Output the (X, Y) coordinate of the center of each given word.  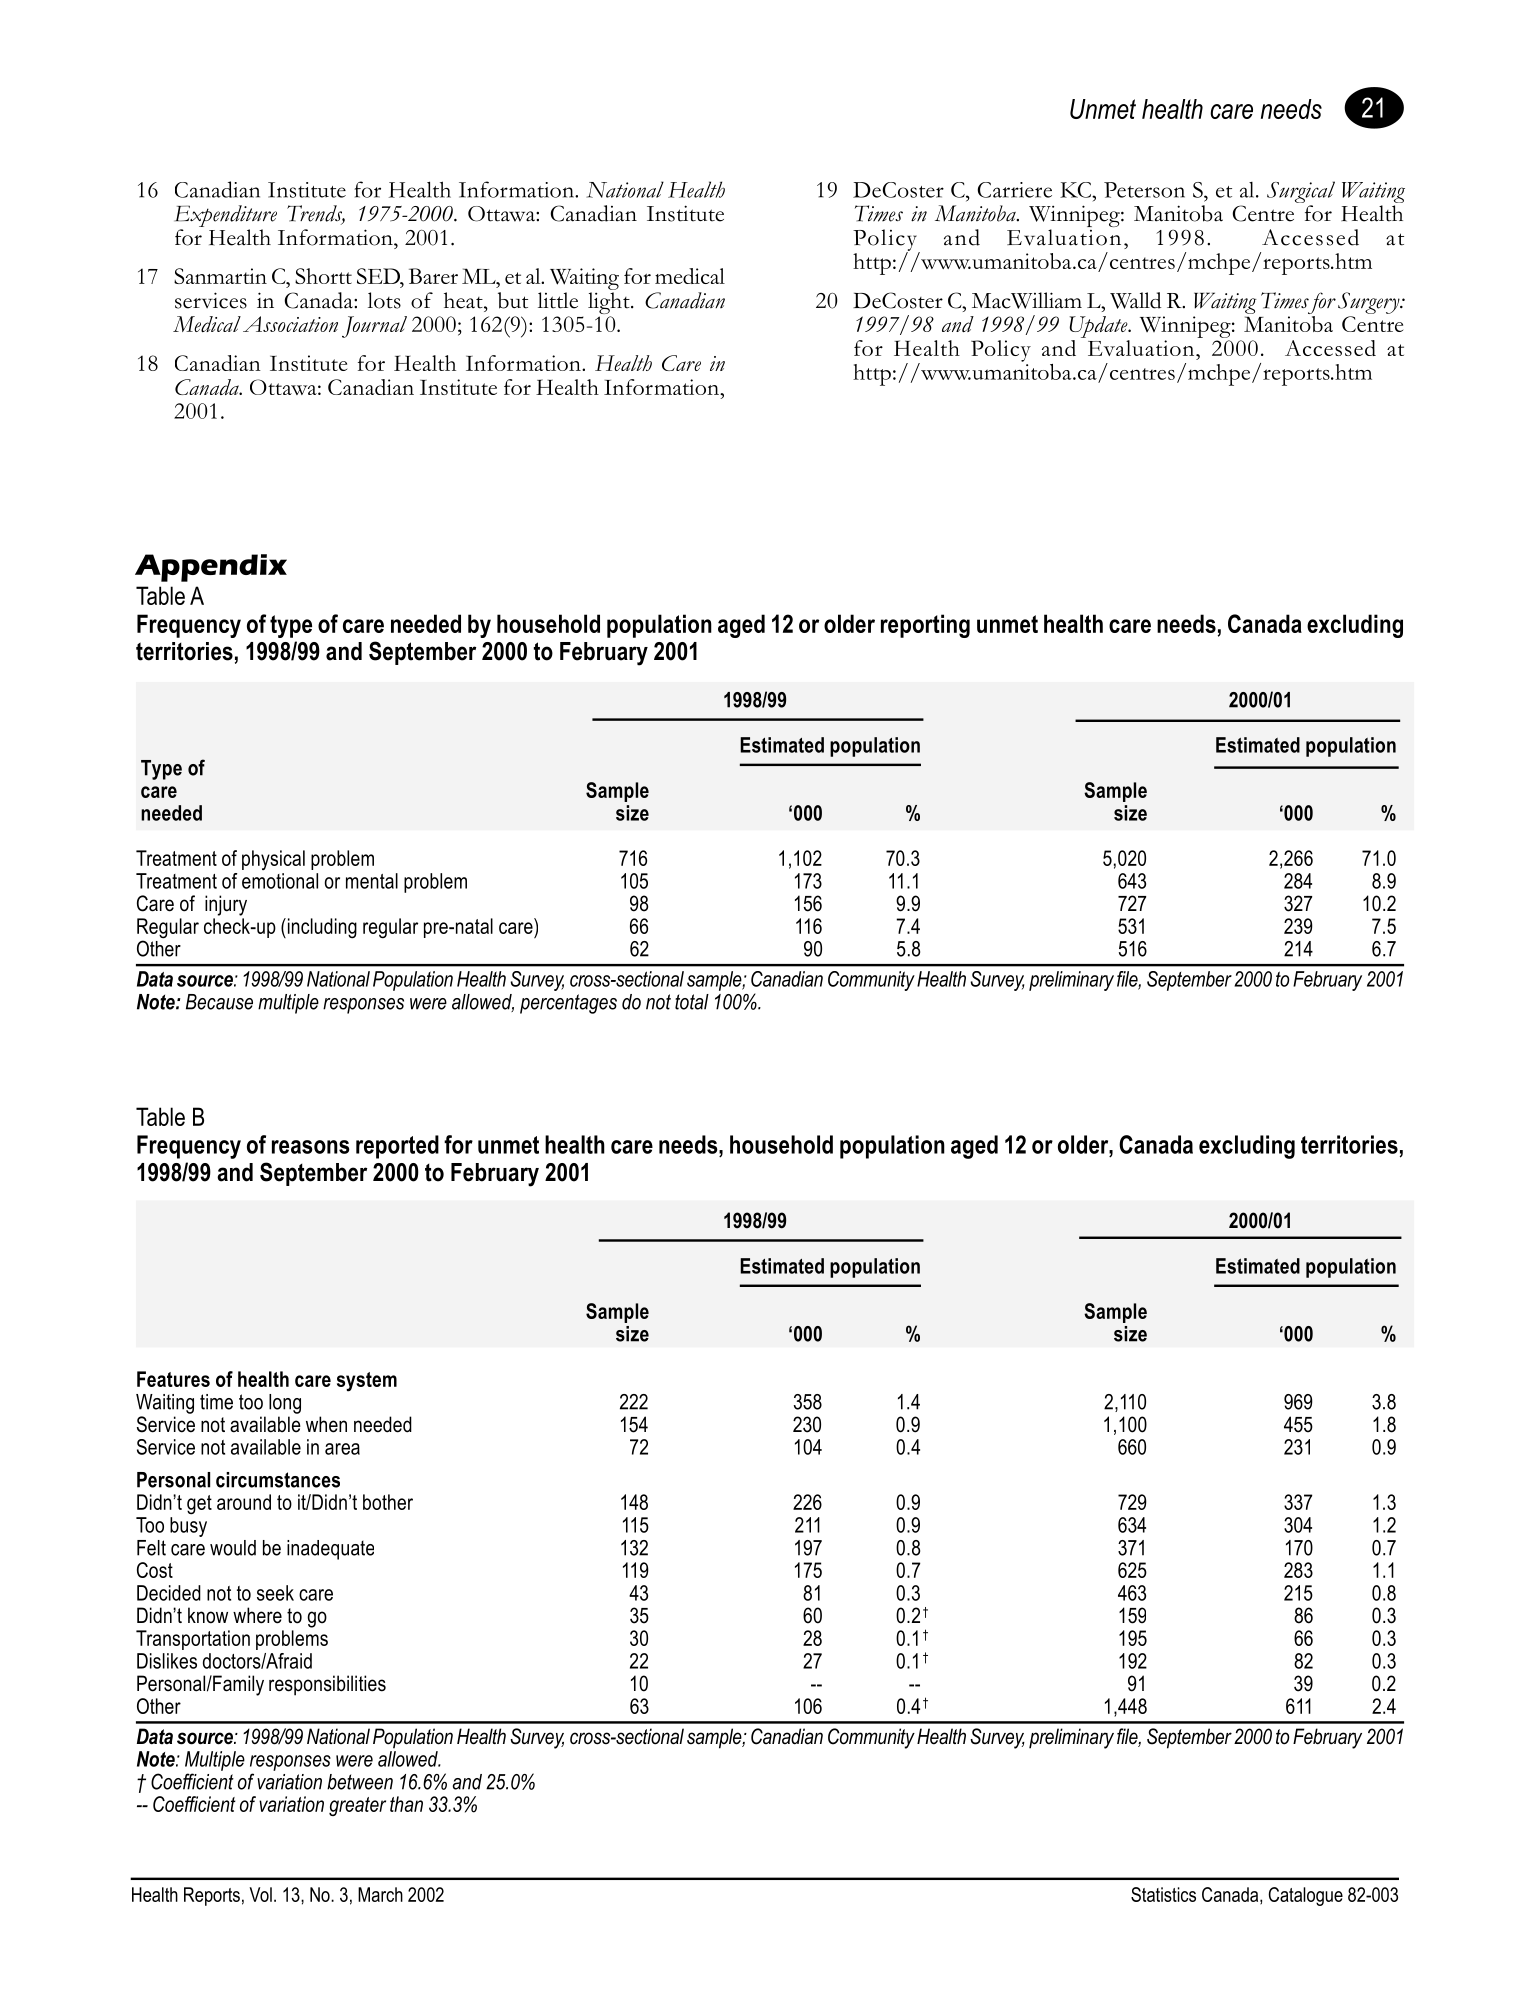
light (610, 304)
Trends (316, 214)
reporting (925, 626)
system (367, 1382)
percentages (568, 1004)
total (692, 1002)
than (406, 1804)
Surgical (1301, 193)
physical (273, 860)
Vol (260, 1894)
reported (397, 1147)
